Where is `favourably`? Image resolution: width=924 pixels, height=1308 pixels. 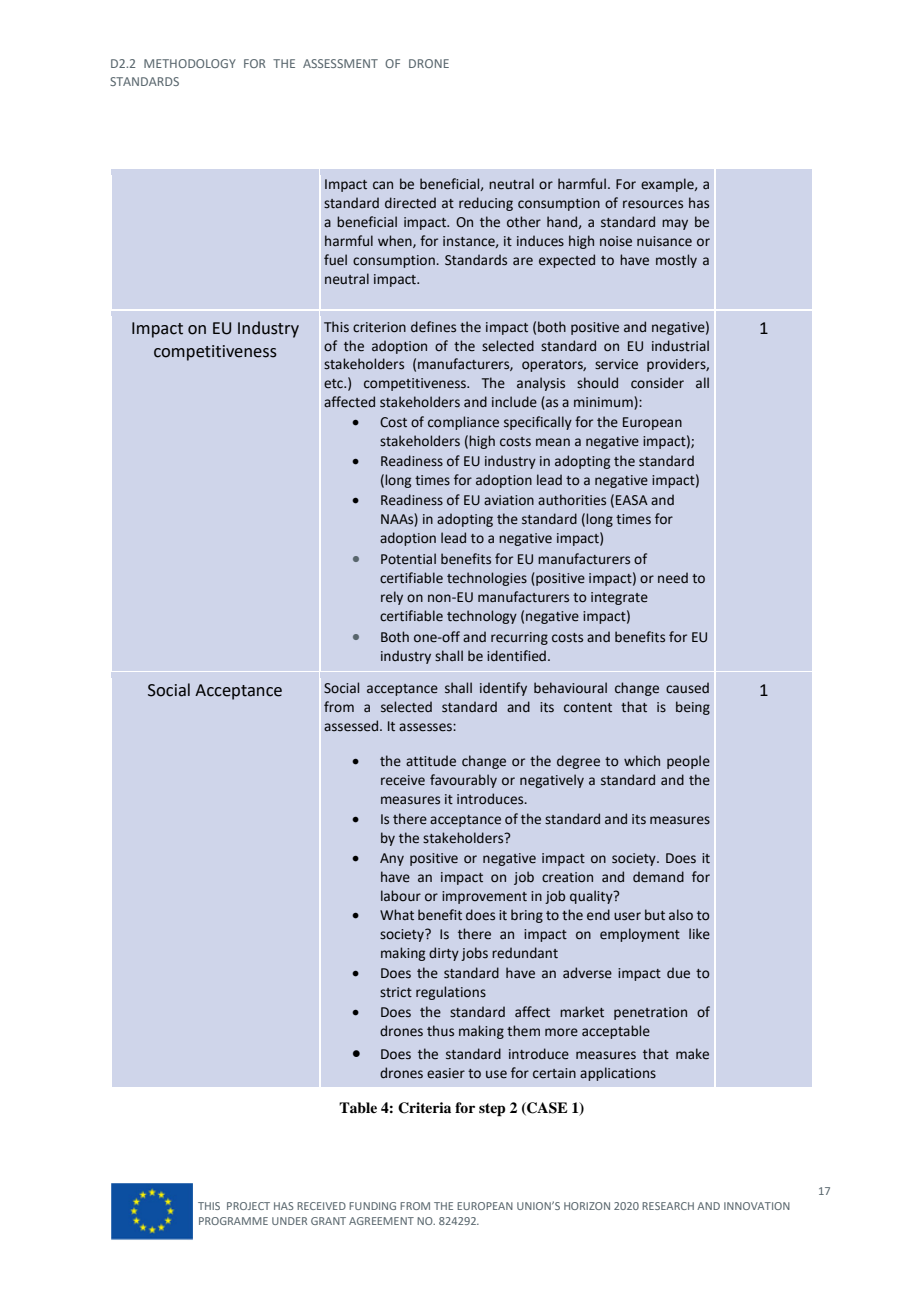 favourably is located at coordinates (463, 781).
